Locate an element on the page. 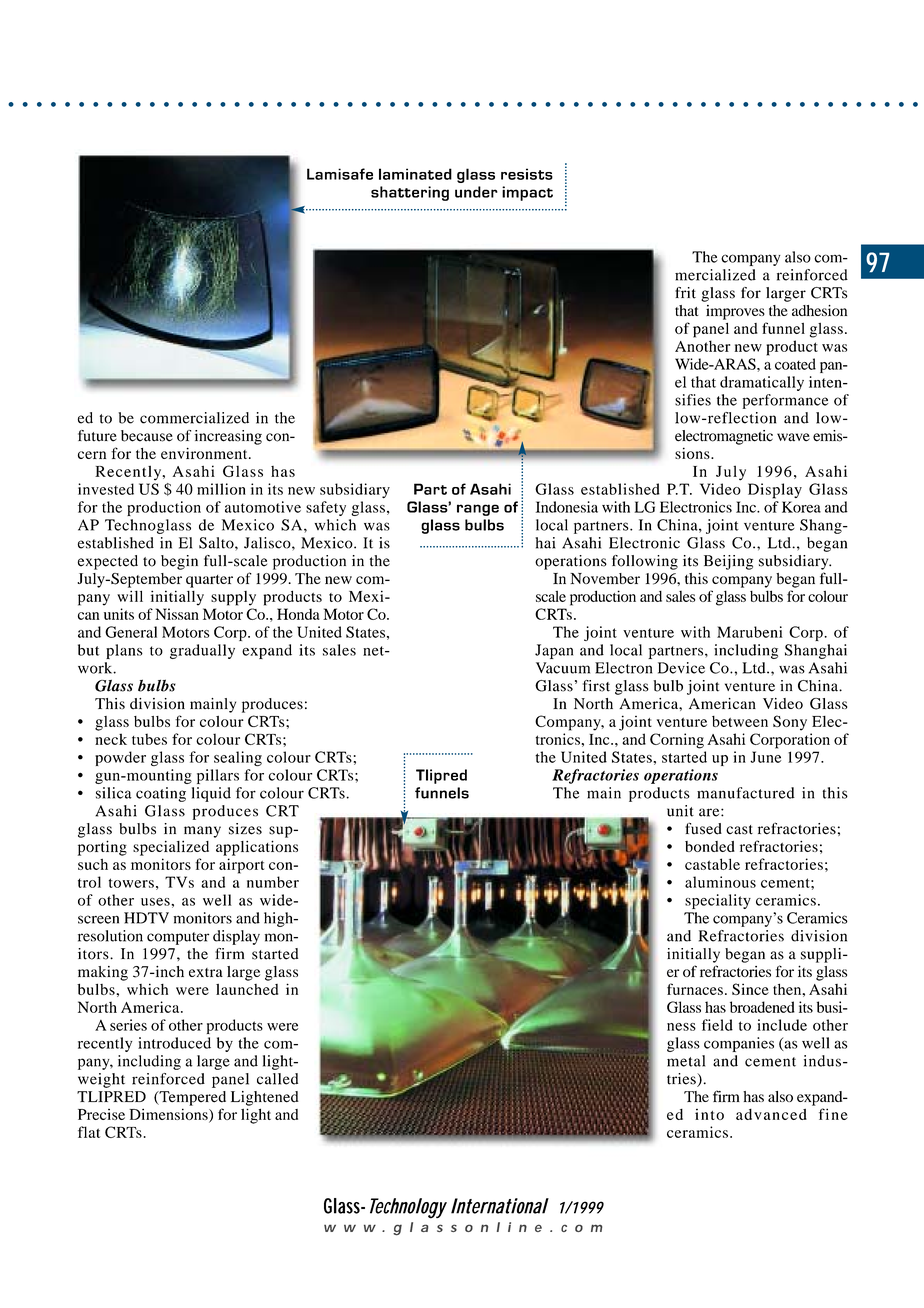  frit is located at coordinates (685, 293).
